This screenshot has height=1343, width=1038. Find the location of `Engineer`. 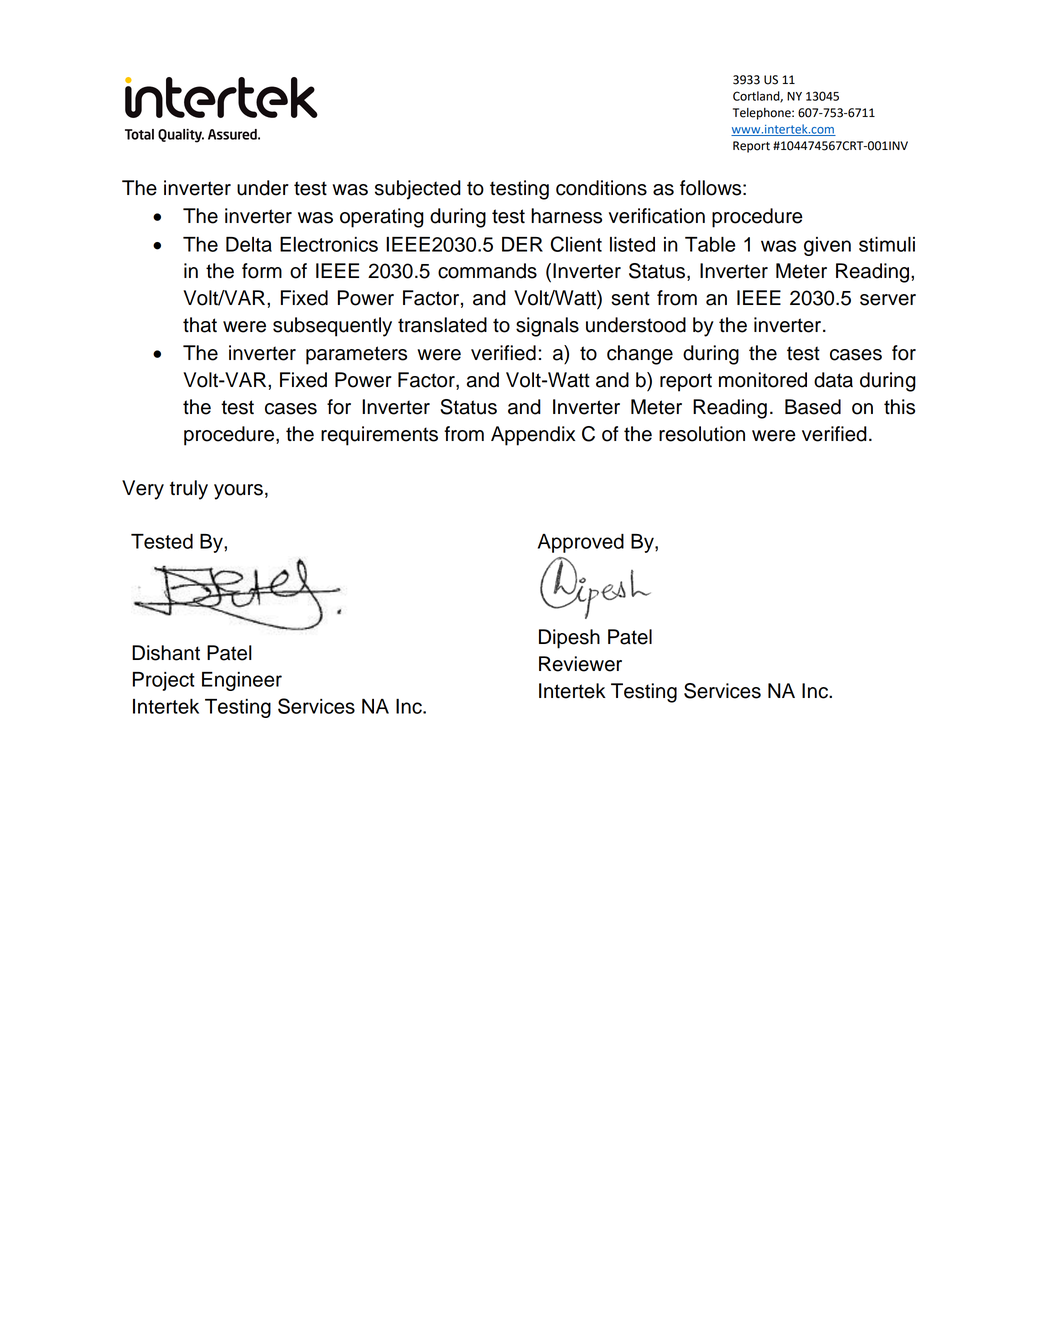

Engineer is located at coordinates (242, 681).
